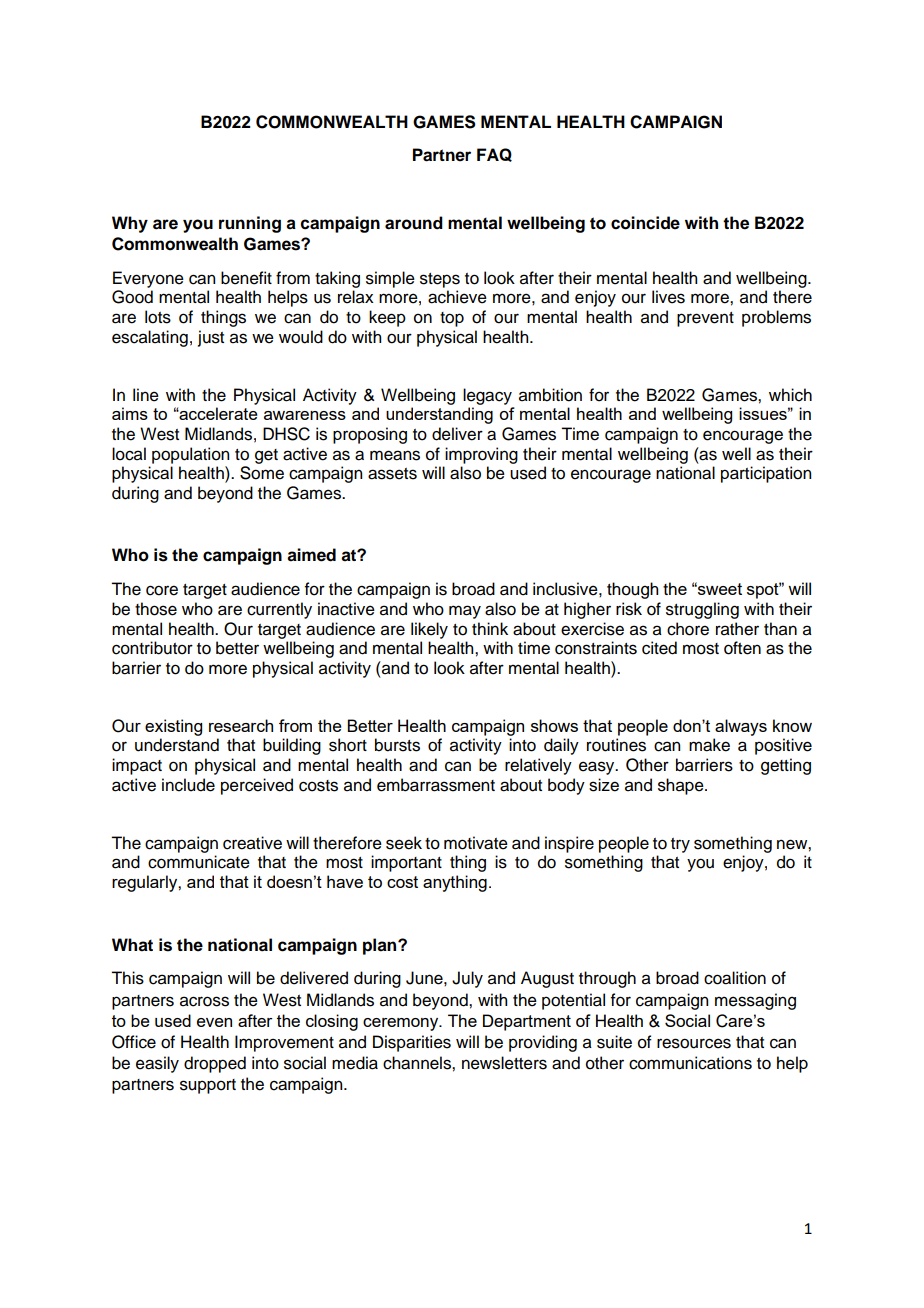 The image size is (924, 1308). I want to click on FAQ, so click(494, 155).
